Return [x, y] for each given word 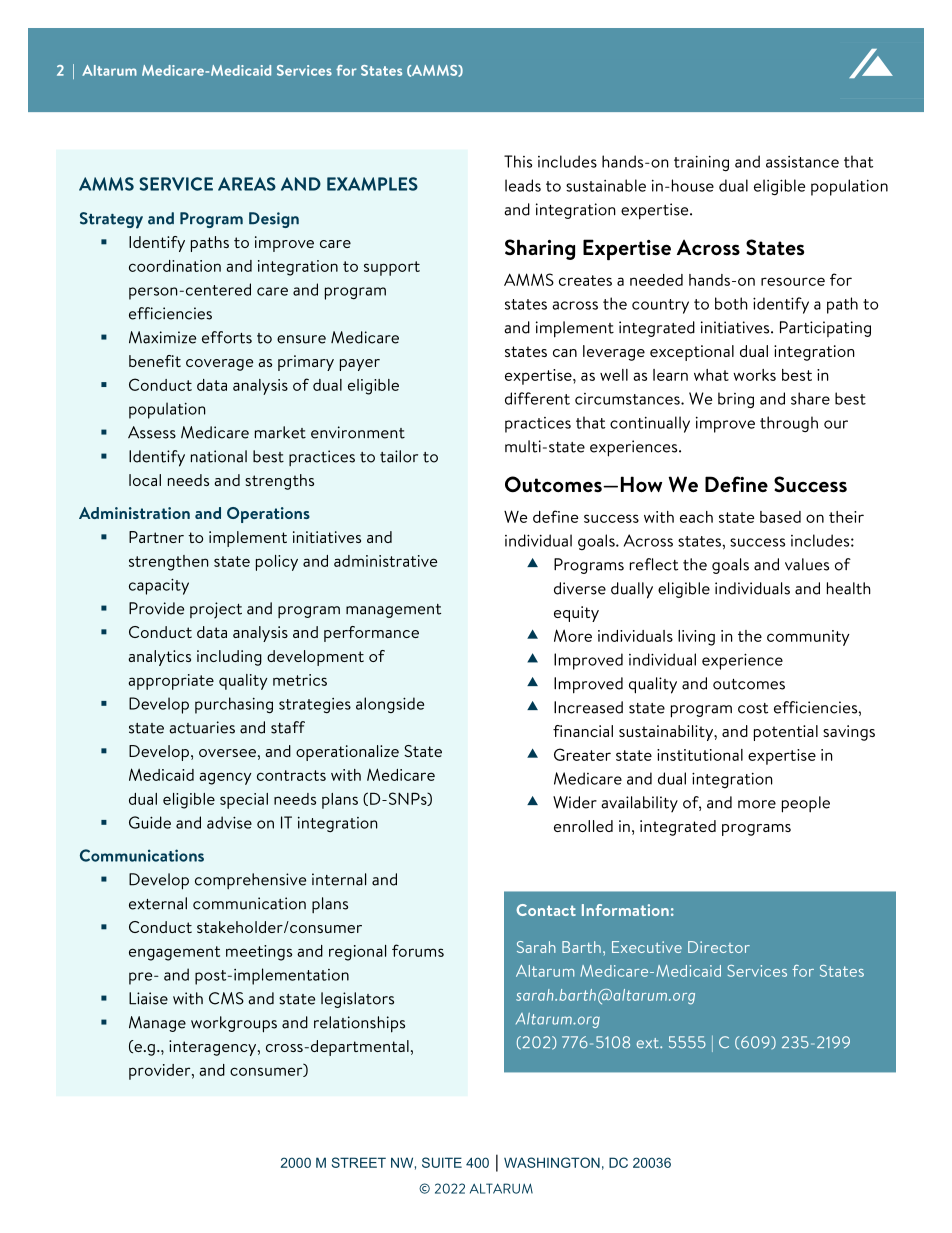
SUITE [442, 1162]
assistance [802, 162]
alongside [390, 705]
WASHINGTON [552, 1162]
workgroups [234, 1024]
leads [523, 185]
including [229, 658]
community [808, 638]
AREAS [247, 184]
